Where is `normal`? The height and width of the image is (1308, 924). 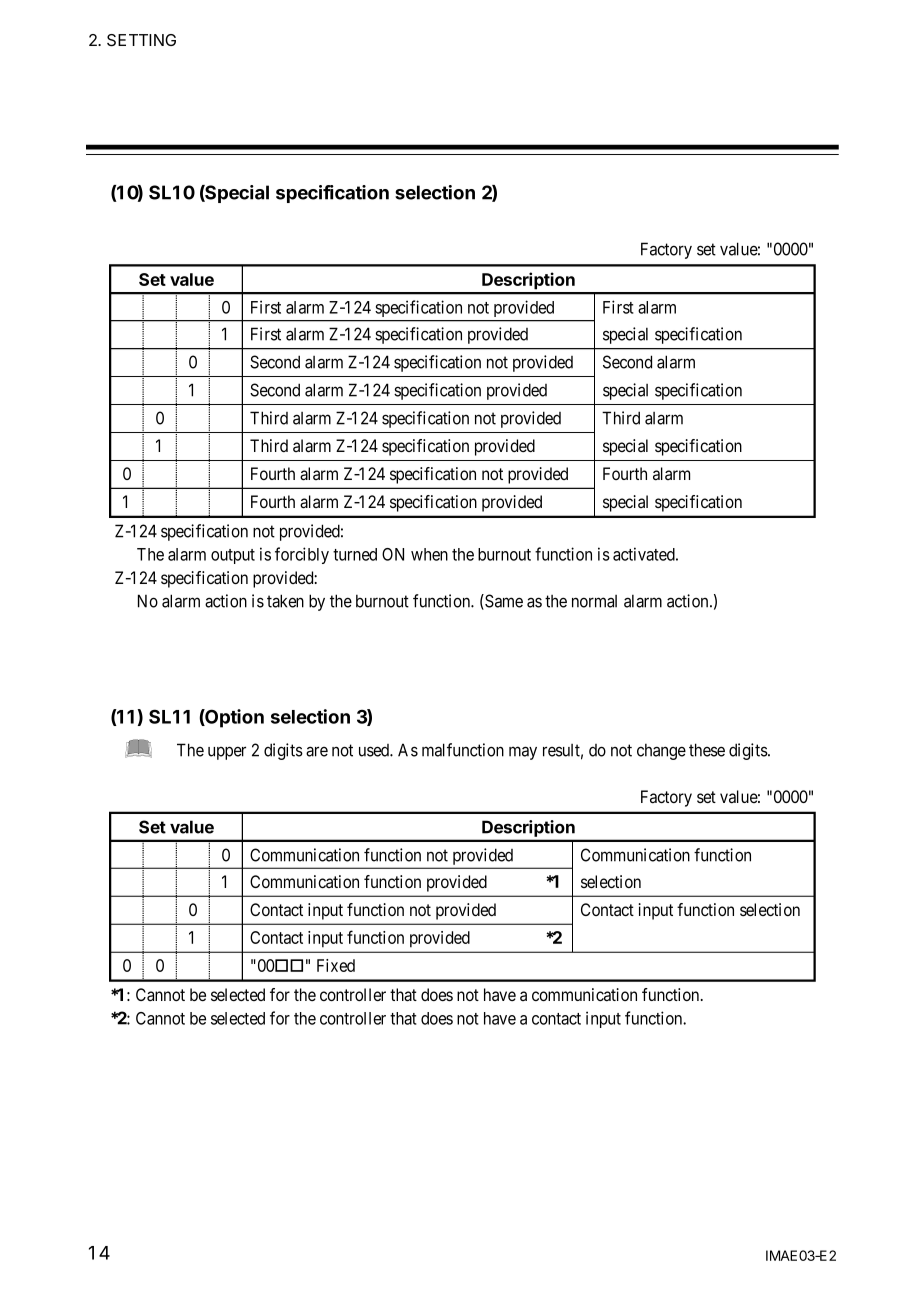 normal is located at coordinates (594, 601).
